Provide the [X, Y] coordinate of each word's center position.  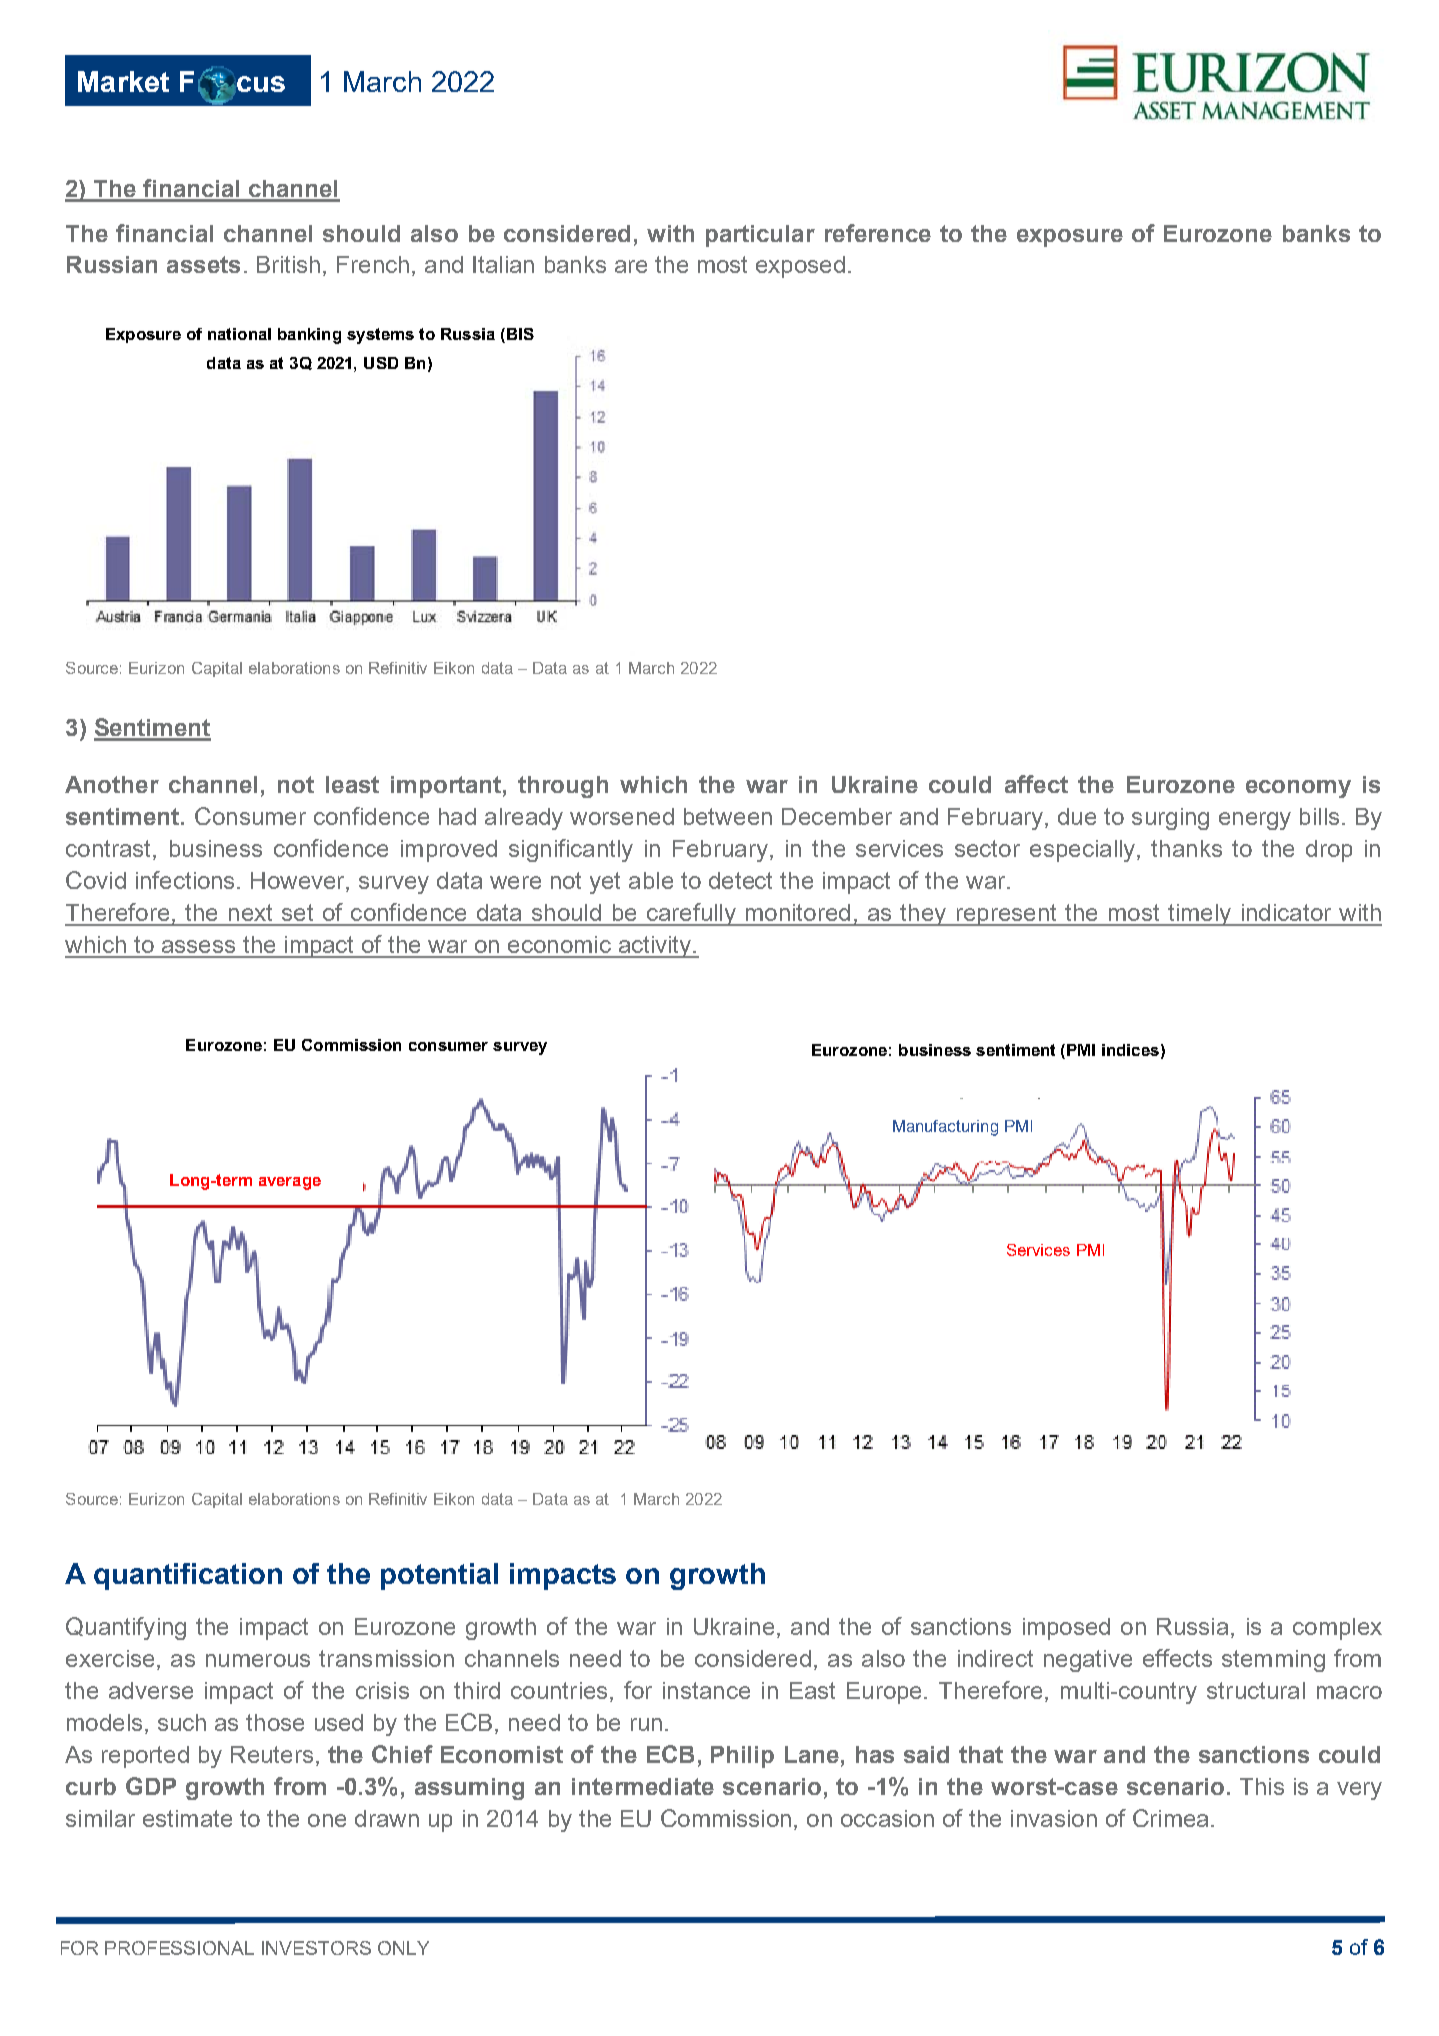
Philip [742, 1757]
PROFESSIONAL [179, 1948]
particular [760, 236]
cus [261, 84]
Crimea [1170, 1818]
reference [878, 233]
